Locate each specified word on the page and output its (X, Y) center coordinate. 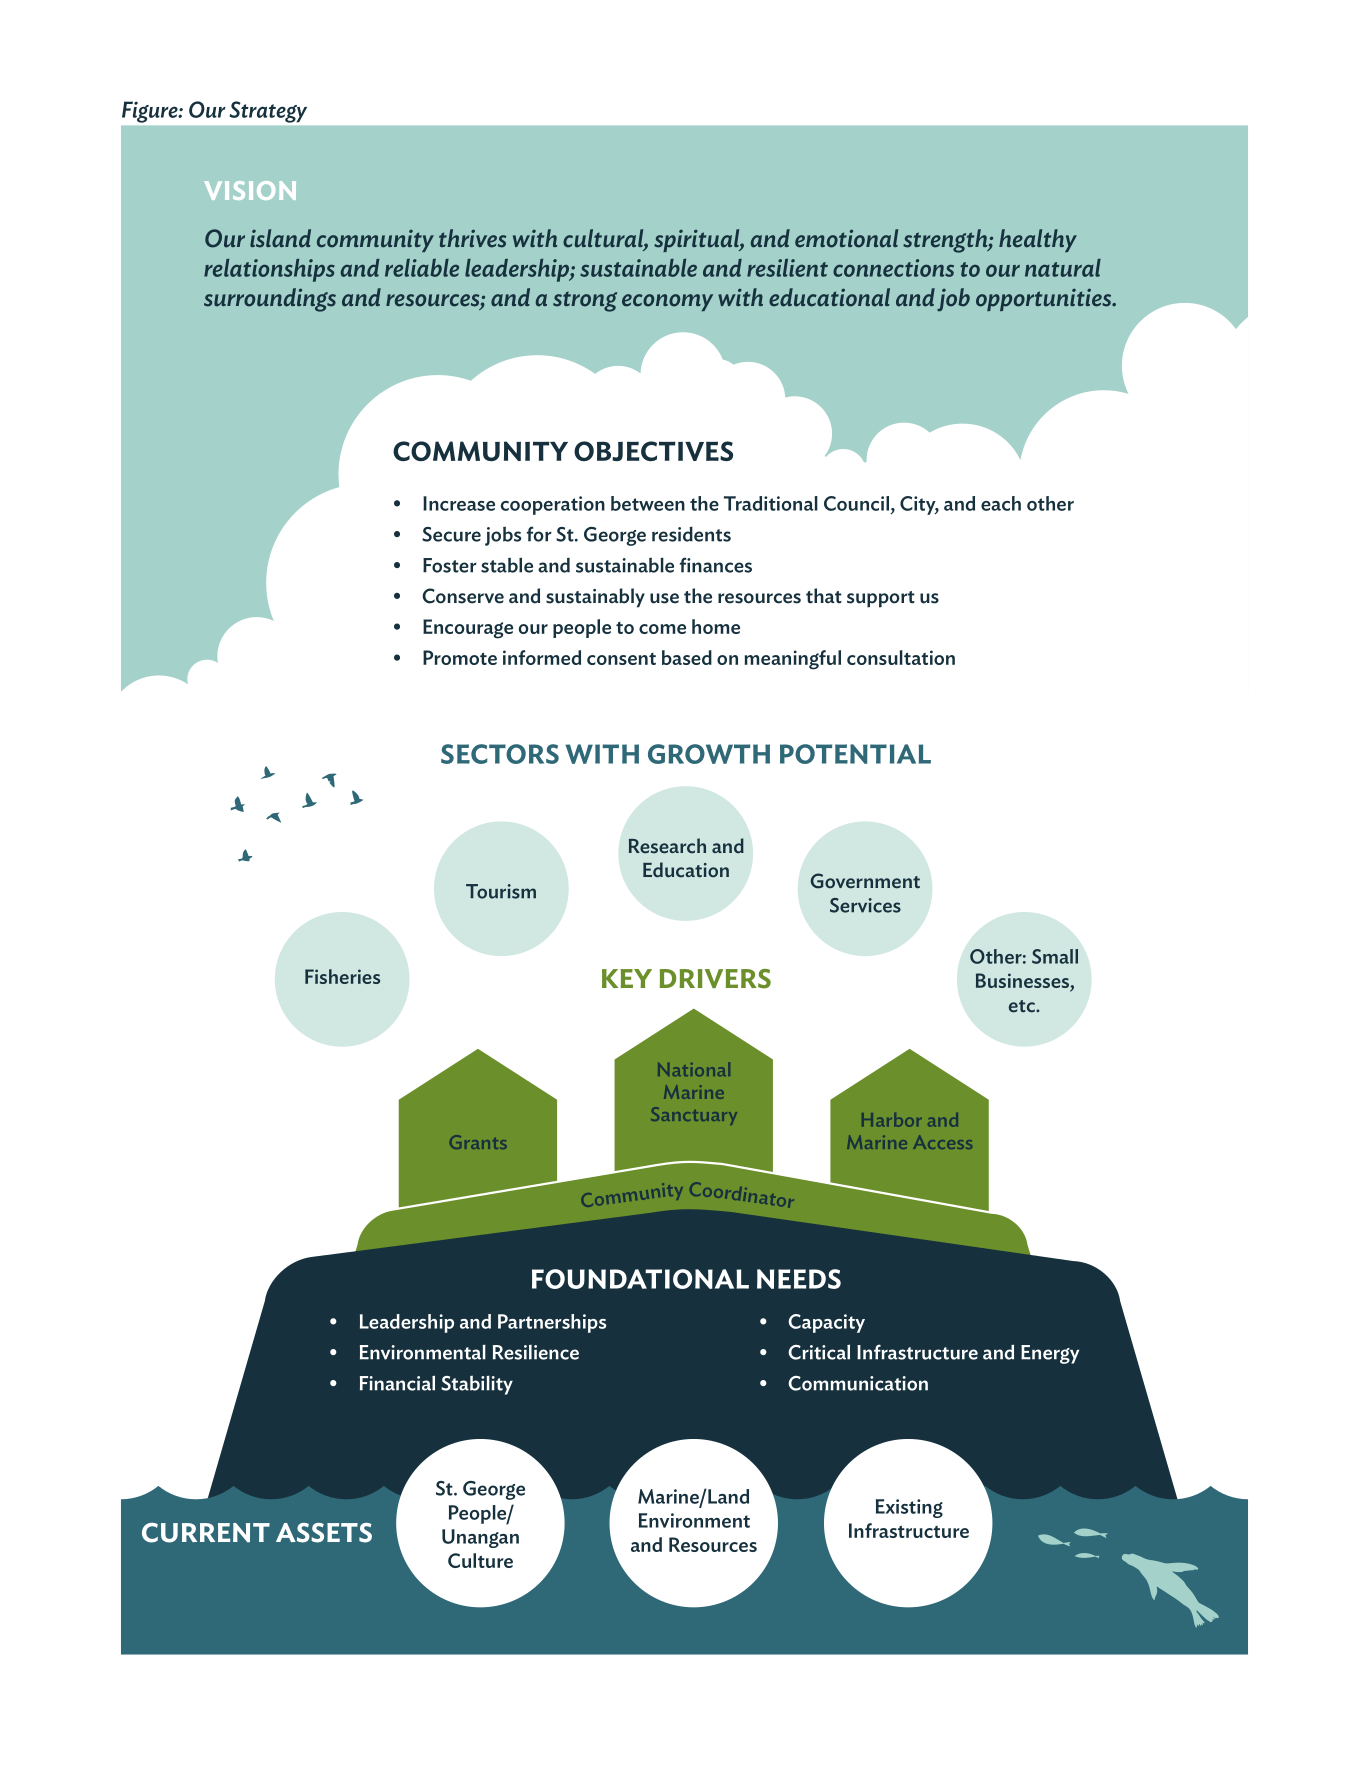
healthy (1038, 240)
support (881, 599)
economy (667, 302)
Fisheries (342, 976)
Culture (480, 1560)
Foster (450, 565)
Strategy (268, 112)
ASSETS (324, 1533)
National (694, 1069)
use (664, 598)
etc (1023, 1006)
